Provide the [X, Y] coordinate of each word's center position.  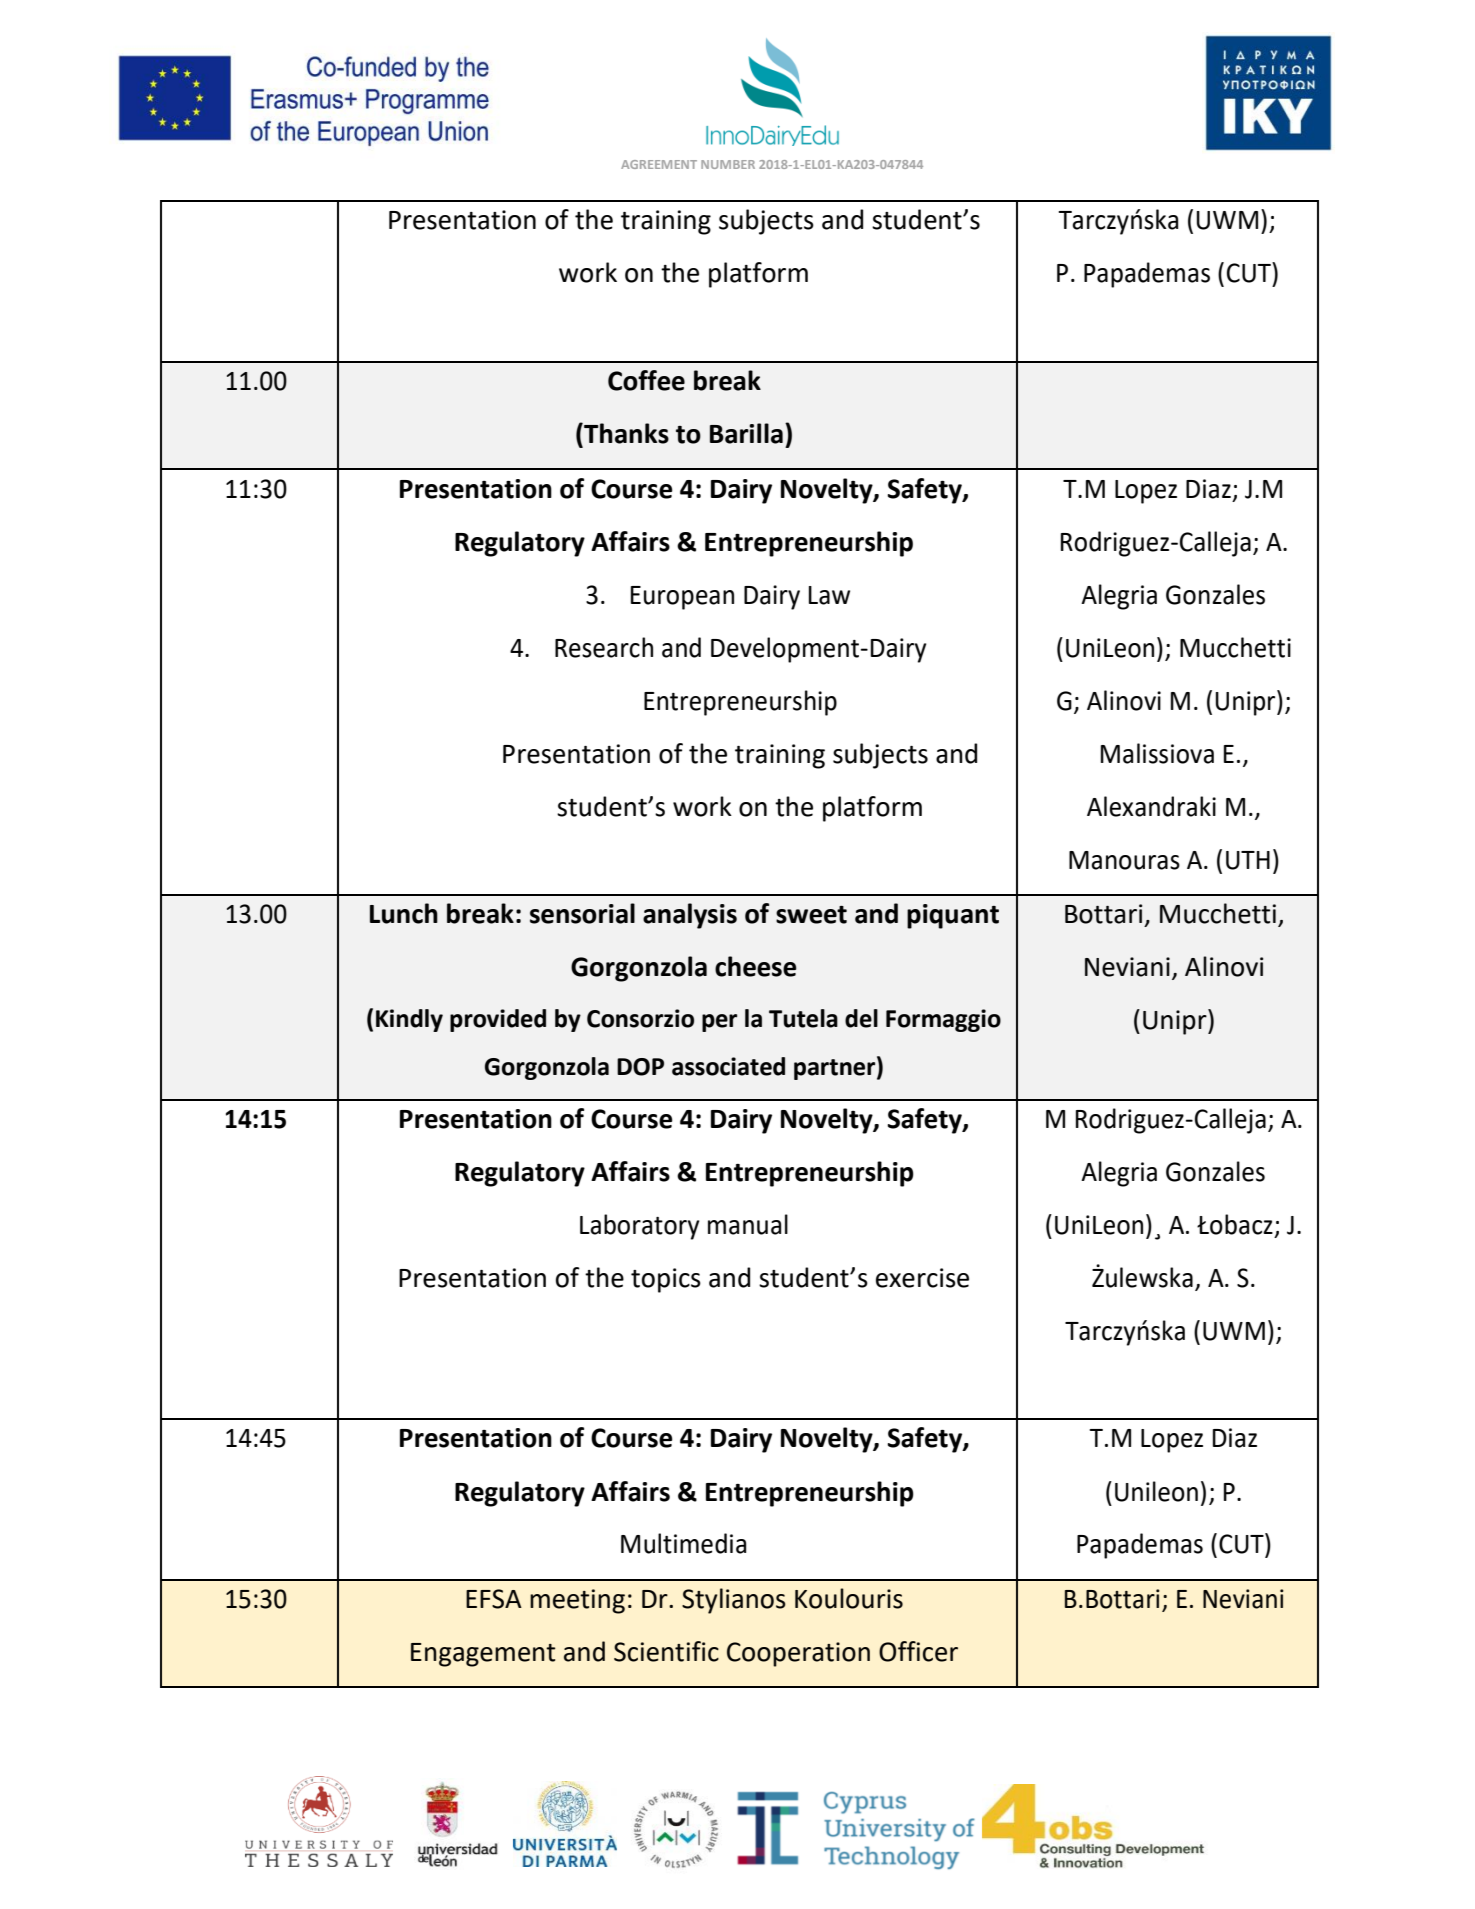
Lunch [404, 913]
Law [829, 595]
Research [604, 647]
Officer [918, 1651]
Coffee [646, 380]
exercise [922, 1278]
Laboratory [639, 1227]
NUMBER [728, 164]
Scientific [666, 1651]
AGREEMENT [659, 164]
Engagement [483, 1655]
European [682, 598]
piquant [953, 916]
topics [666, 1280]
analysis [690, 916]
